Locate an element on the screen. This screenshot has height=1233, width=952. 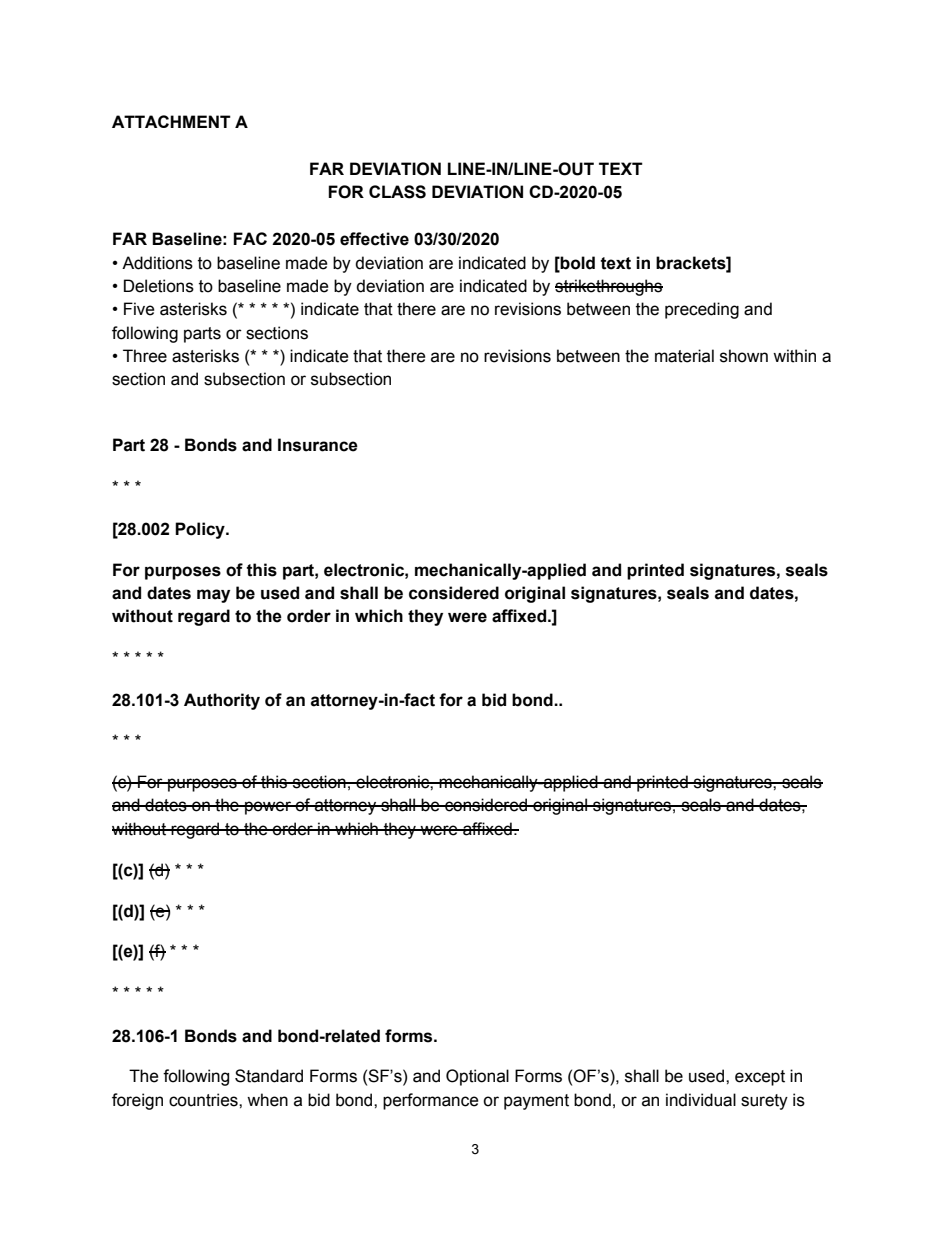
preceding is located at coordinates (702, 310).
